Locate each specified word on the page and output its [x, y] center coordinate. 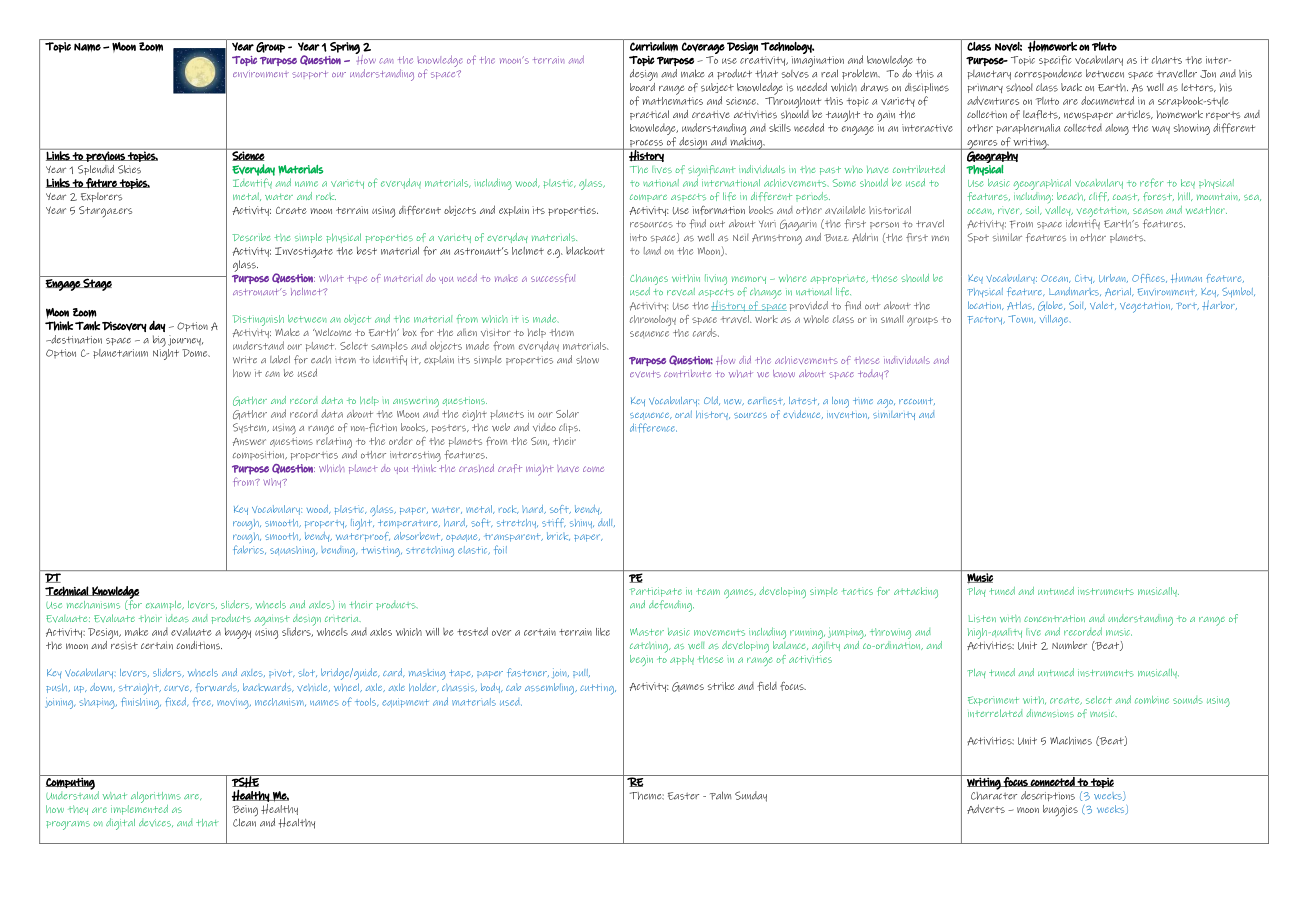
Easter [683, 796]
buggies [1060, 810]
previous [105, 155]
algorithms [156, 797]
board [642, 85]
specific [1055, 60]
